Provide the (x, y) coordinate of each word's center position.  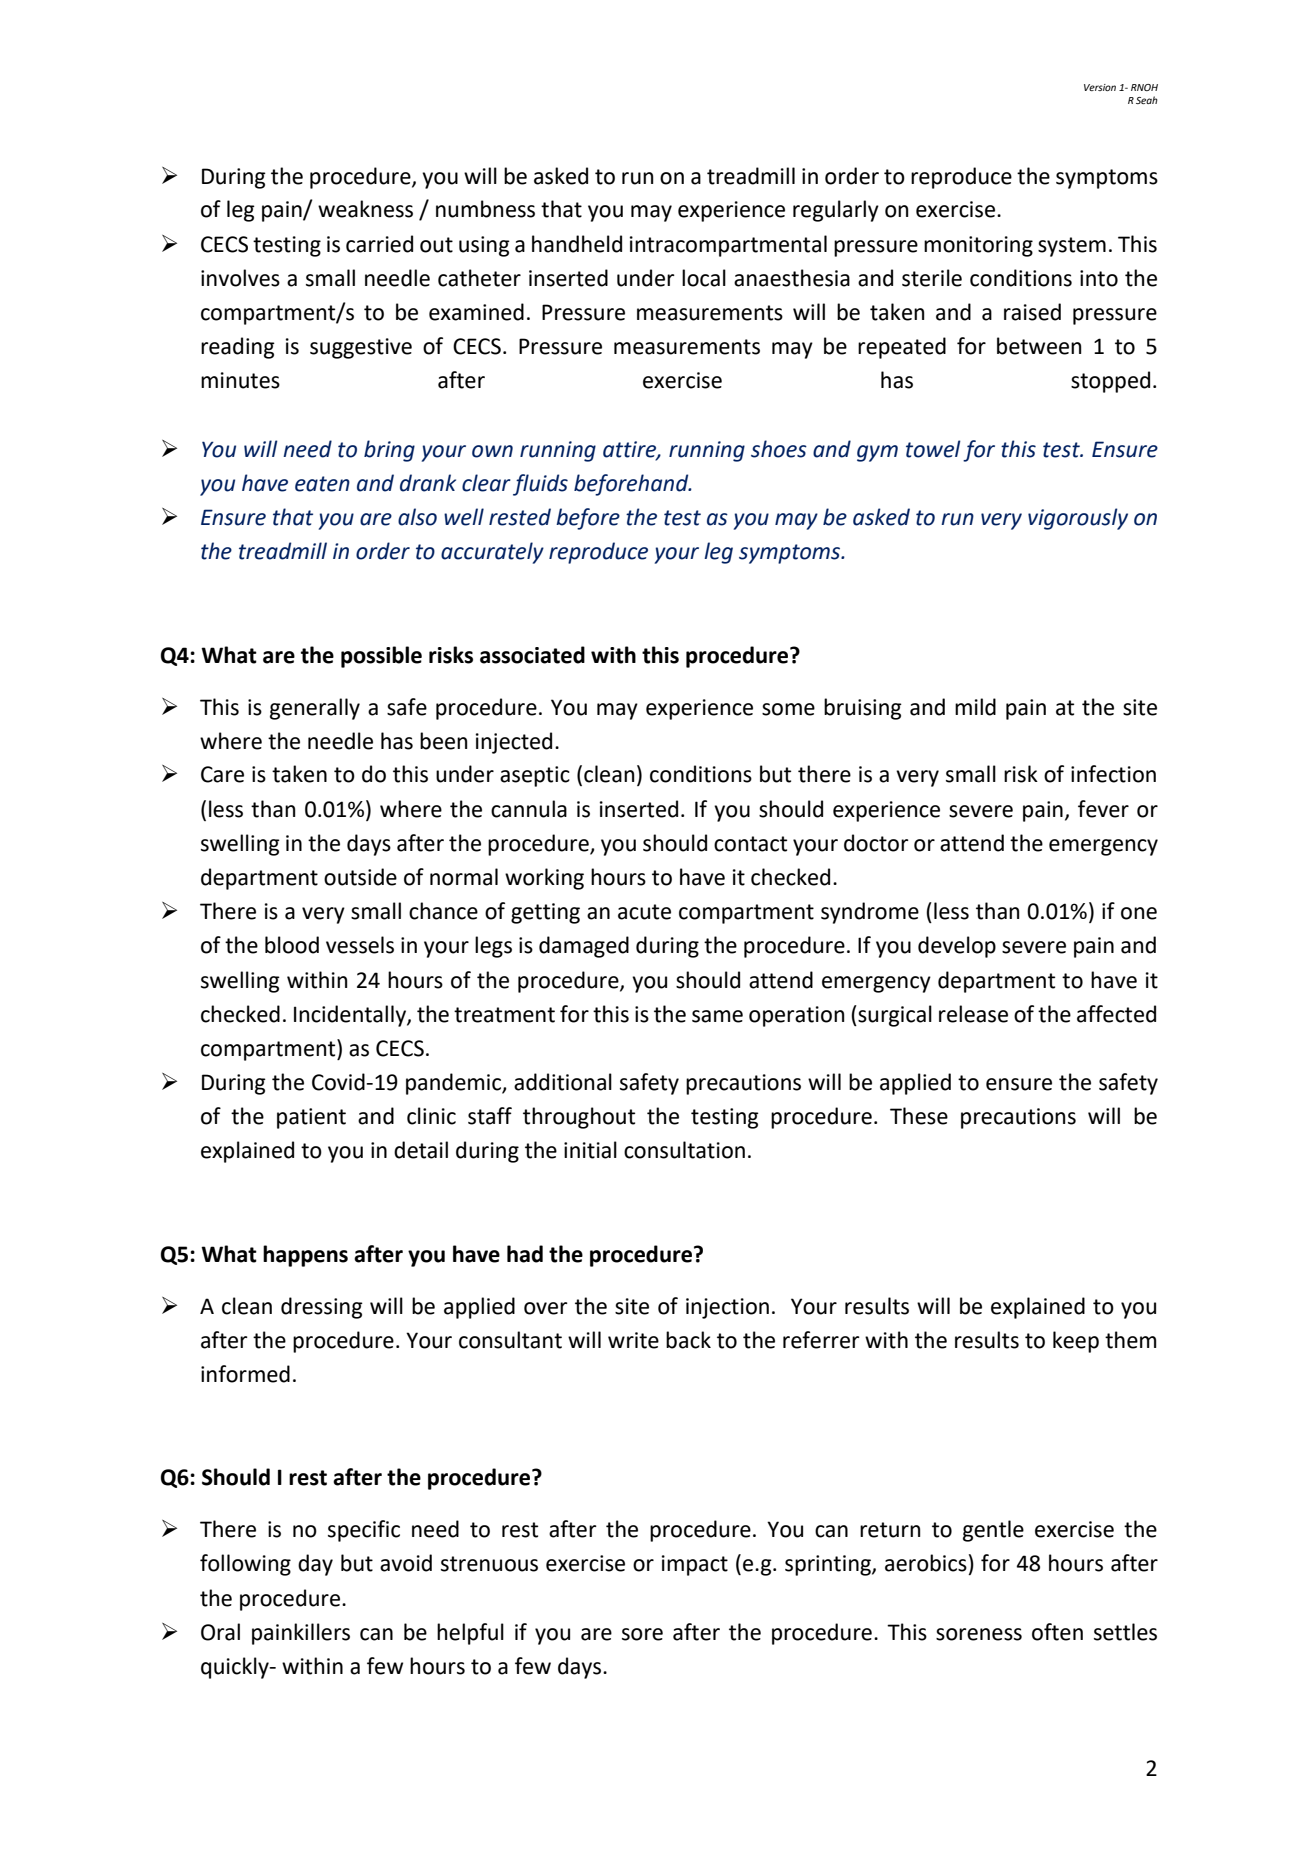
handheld (577, 244)
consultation (684, 1150)
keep (1076, 1342)
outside (360, 877)
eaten (322, 484)
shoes (779, 449)
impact (695, 1565)
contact (750, 844)
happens (305, 1256)
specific (364, 1531)
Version (1100, 87)
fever (1103, 809)
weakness (365, 209)
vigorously (1078, 519)
